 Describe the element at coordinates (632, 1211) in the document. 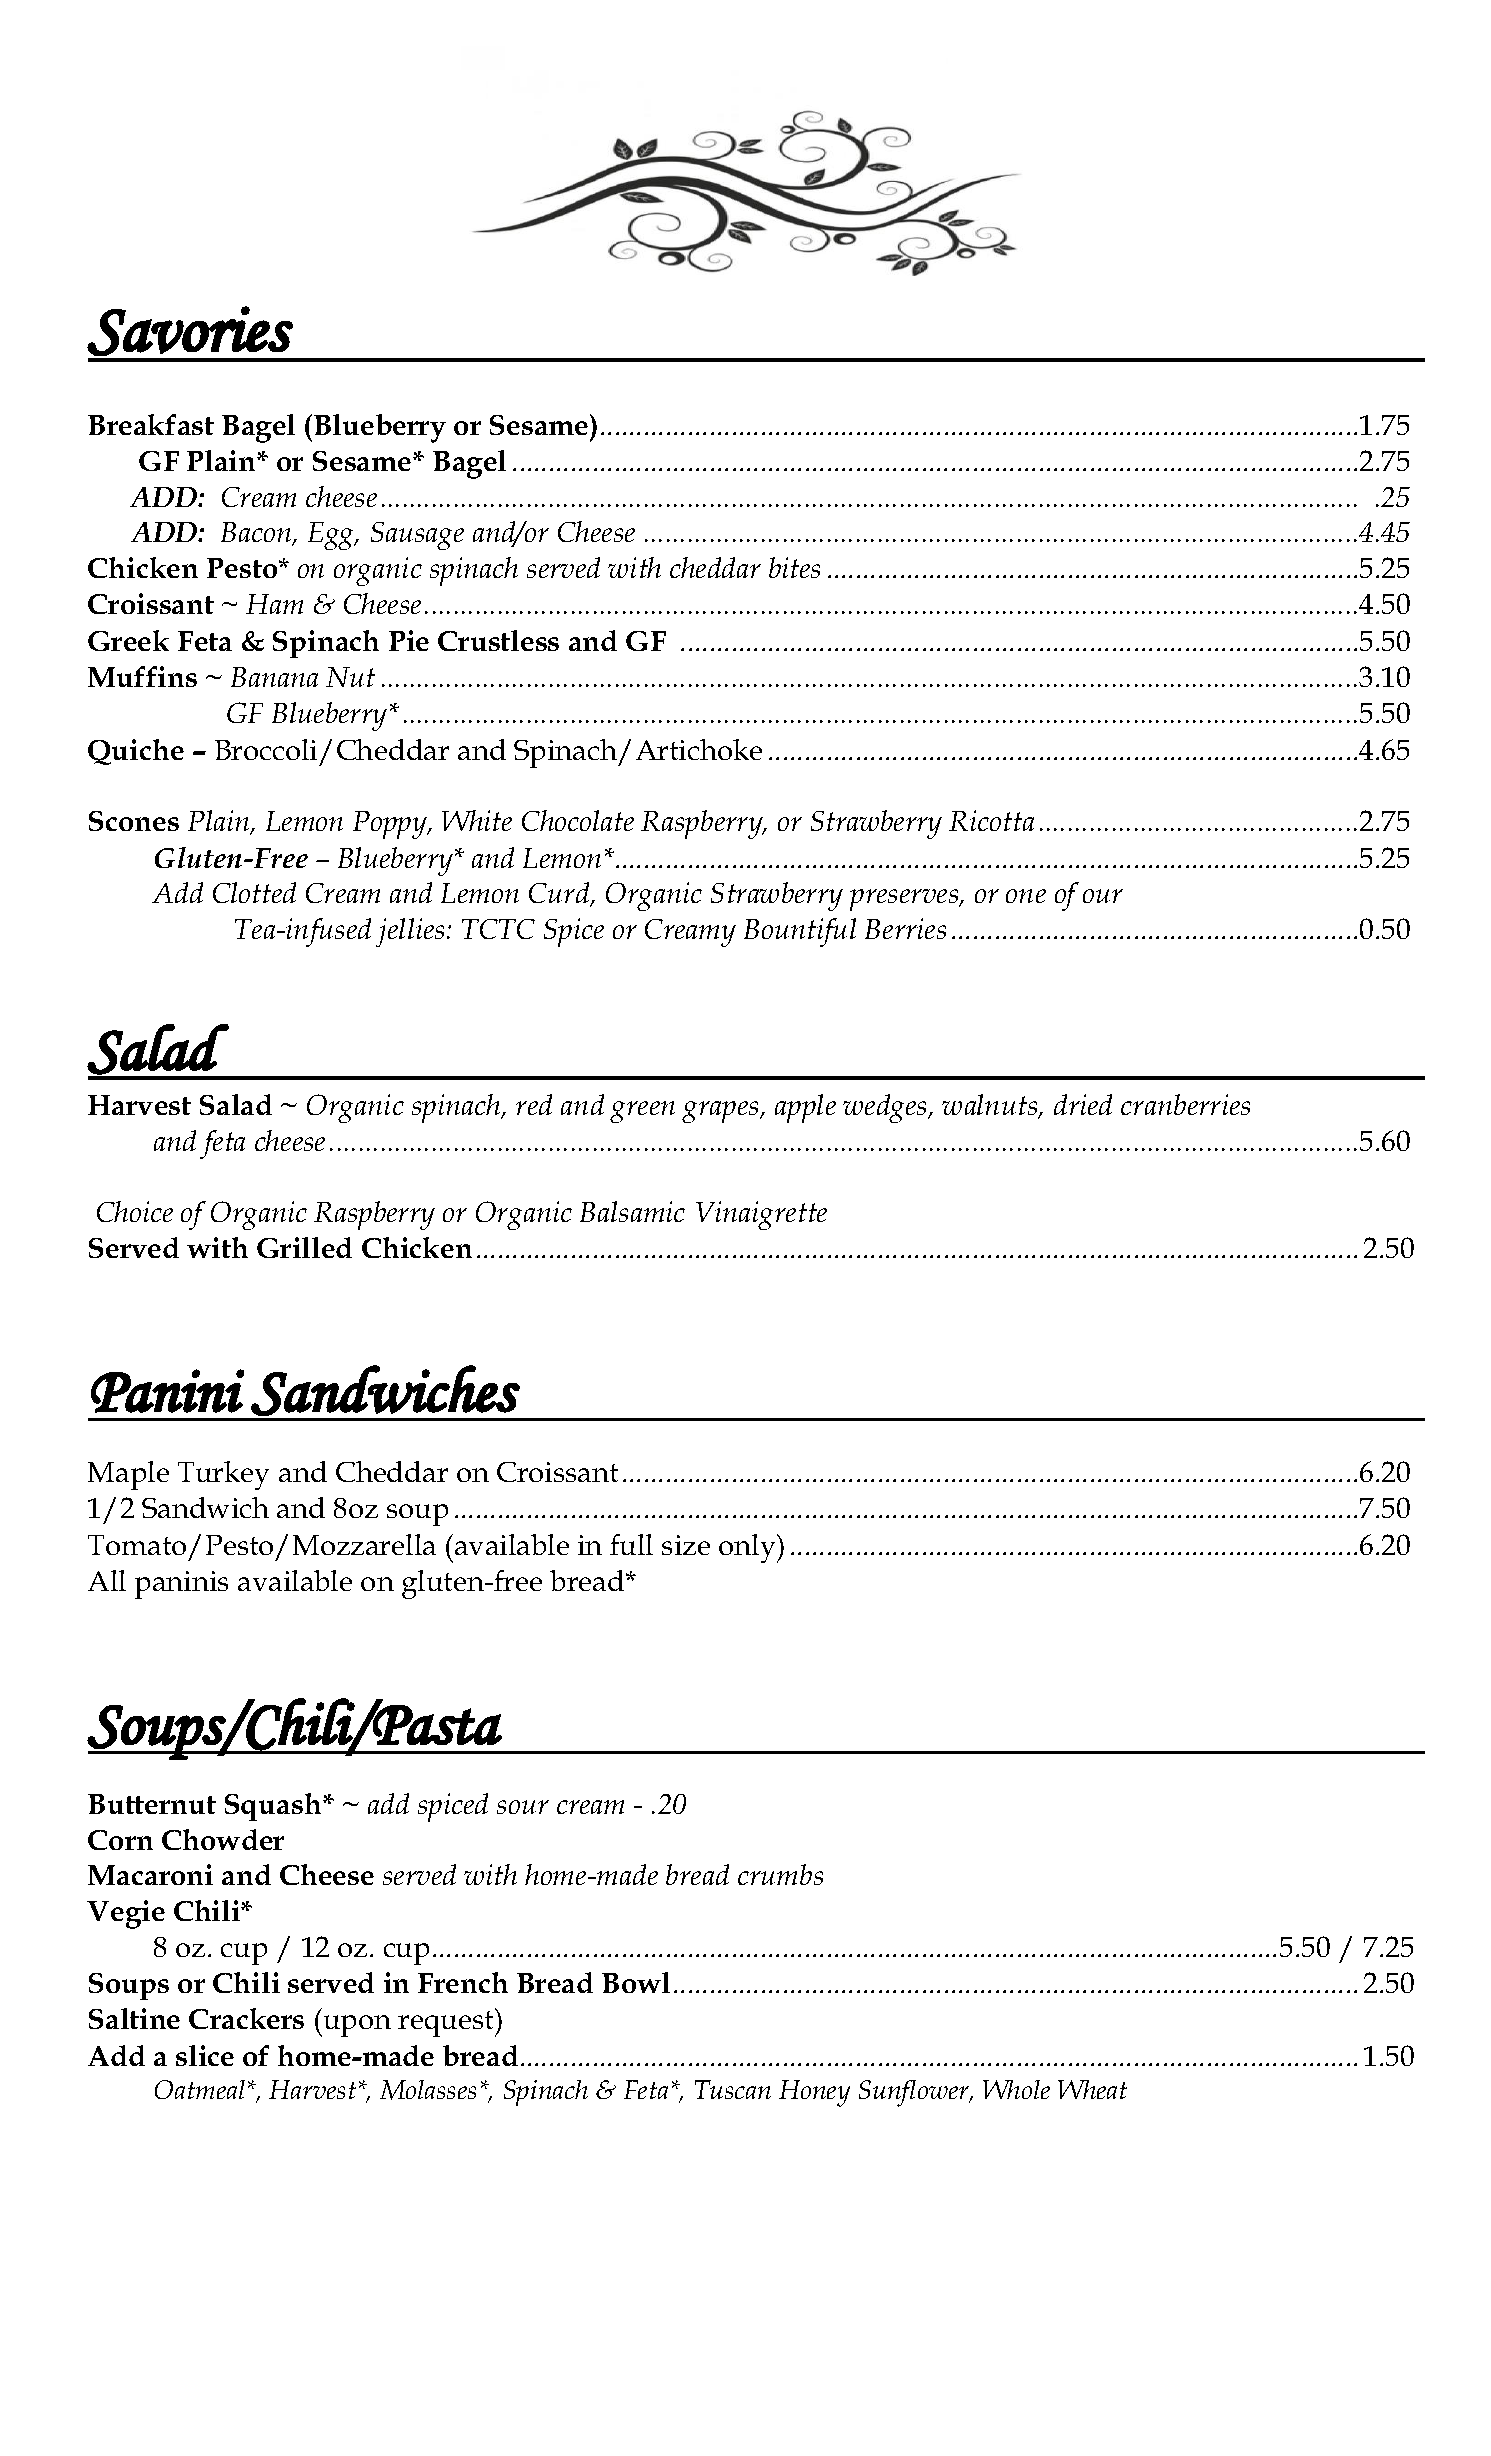

I see `Balsamic` at that location.
